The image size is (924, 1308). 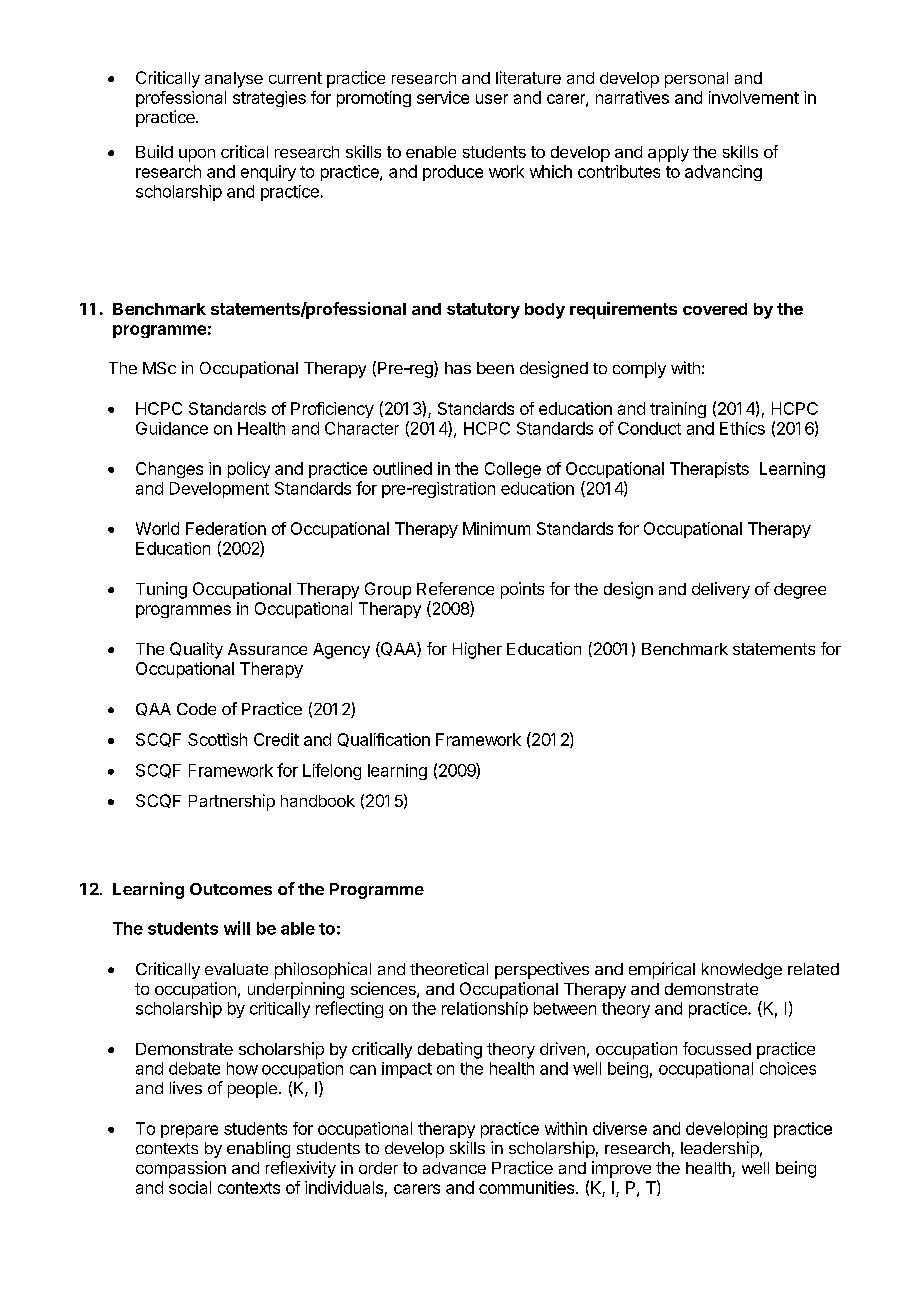 I want to click on Assurance, so click(x=267, y=649).
